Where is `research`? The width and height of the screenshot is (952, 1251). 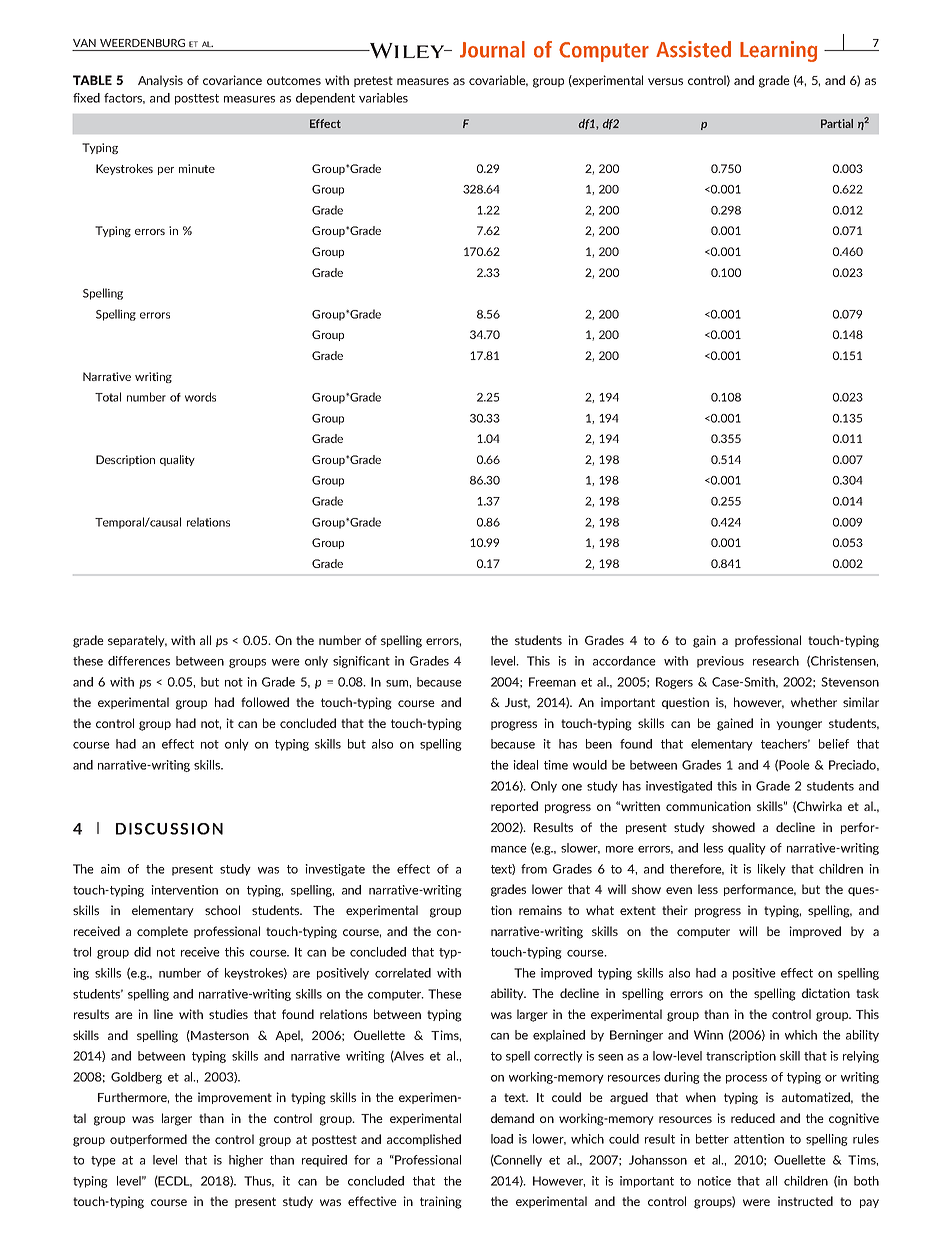 research is located at coordinates (776, 661).
